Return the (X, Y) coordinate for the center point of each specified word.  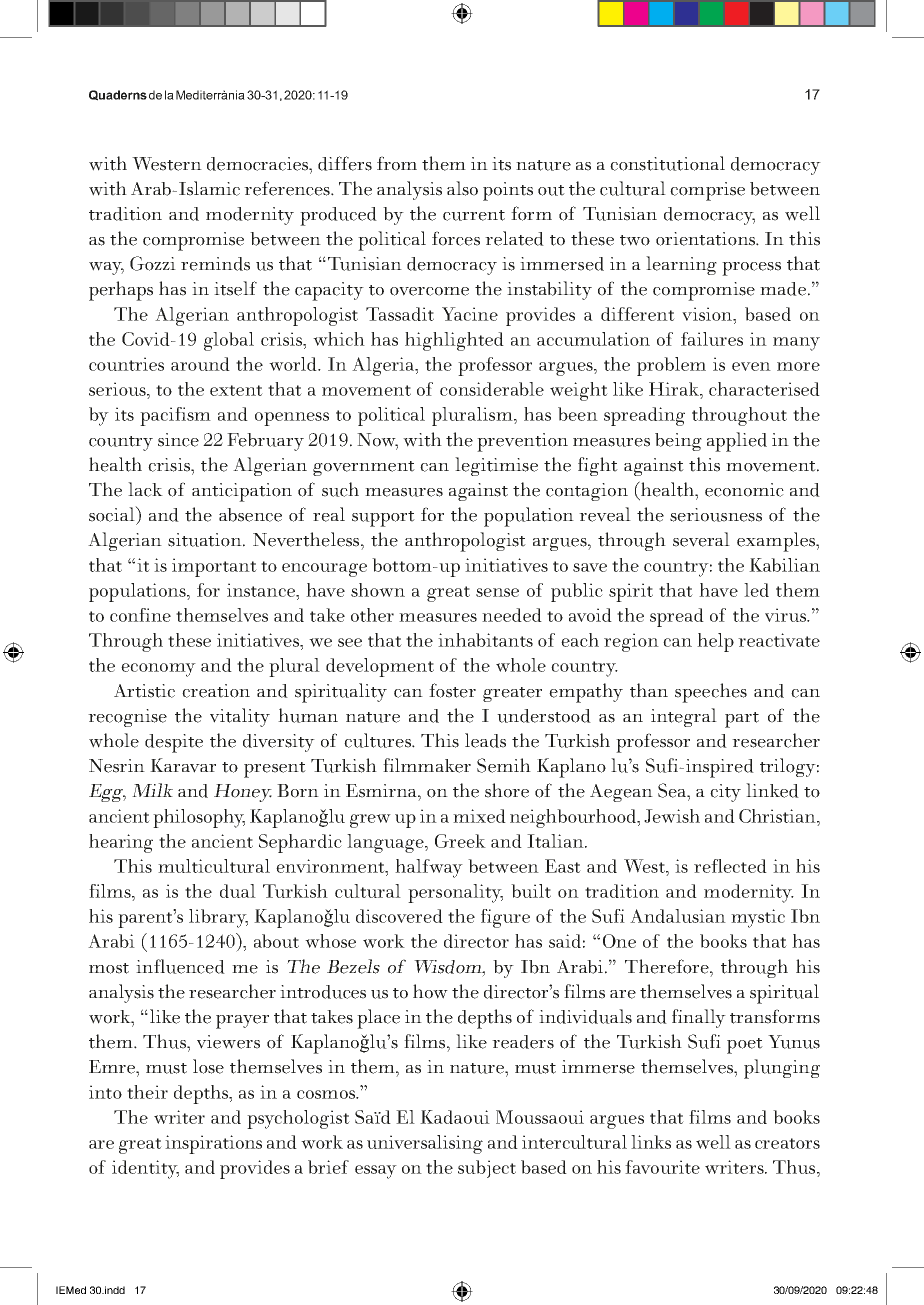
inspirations (213, 1144)
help (715, 642)
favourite (662, 1167)
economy (158, 670)
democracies (259, 164)
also (462, 188)
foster (452, 690)
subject (487, 1169)
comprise (707, 191)
